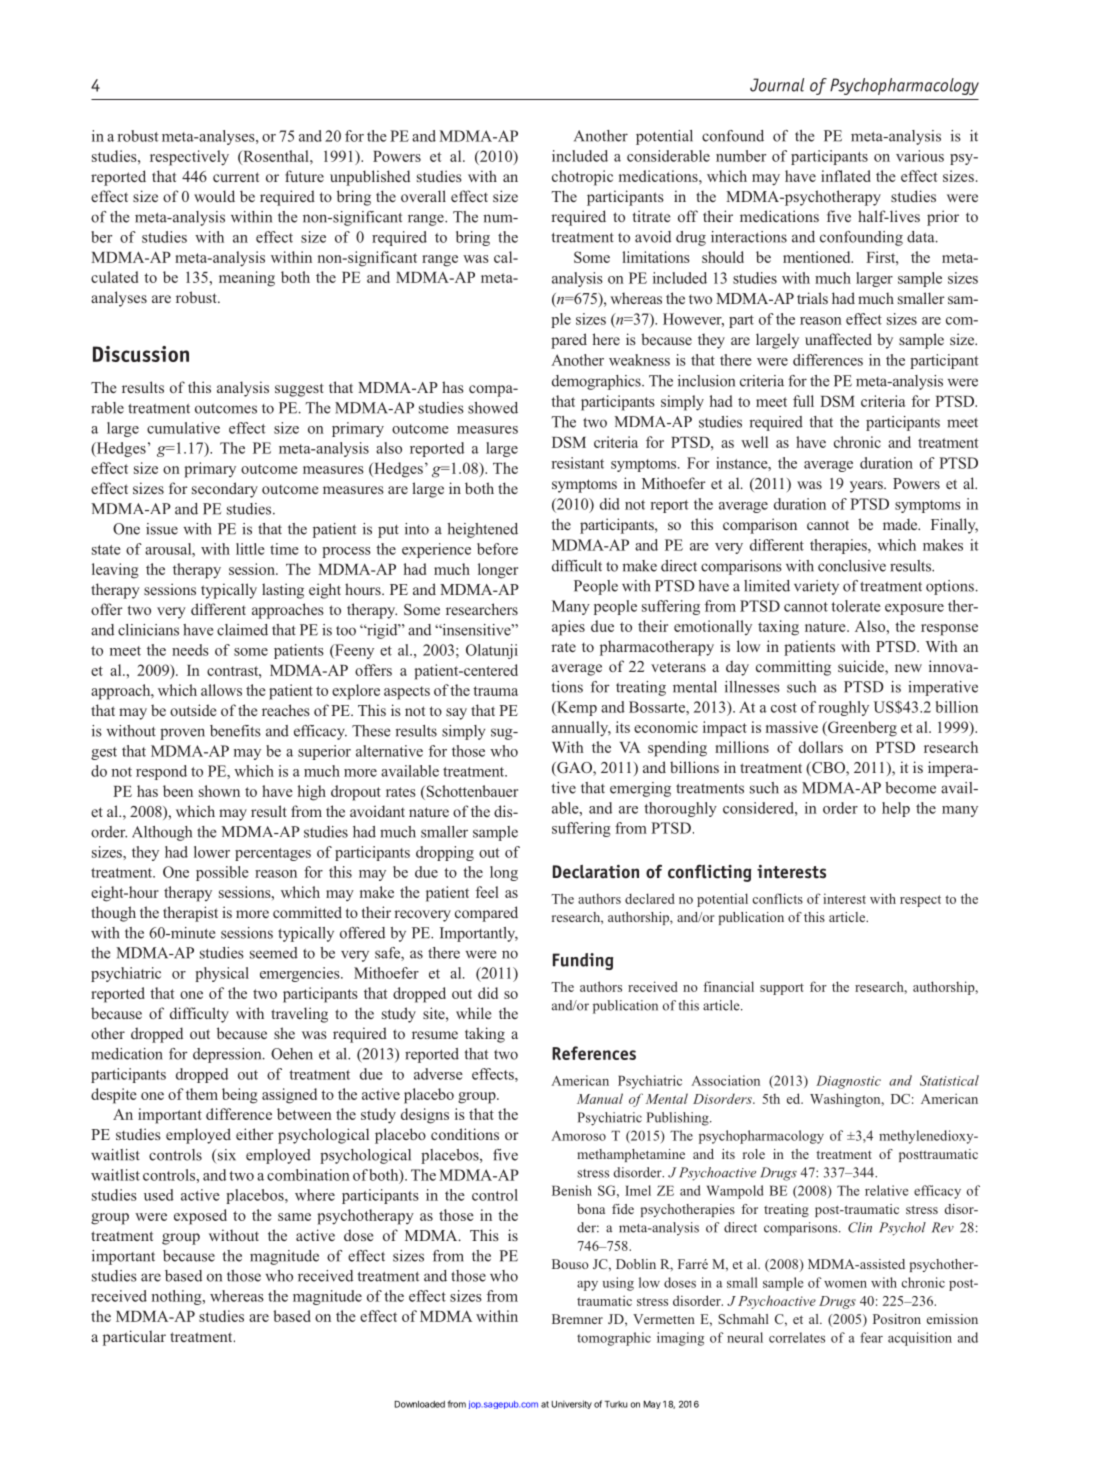 The height and width of the image is (1457, 1093). Describe the element at coordinates (423, 196) in the image. I see `overall` at that location.
